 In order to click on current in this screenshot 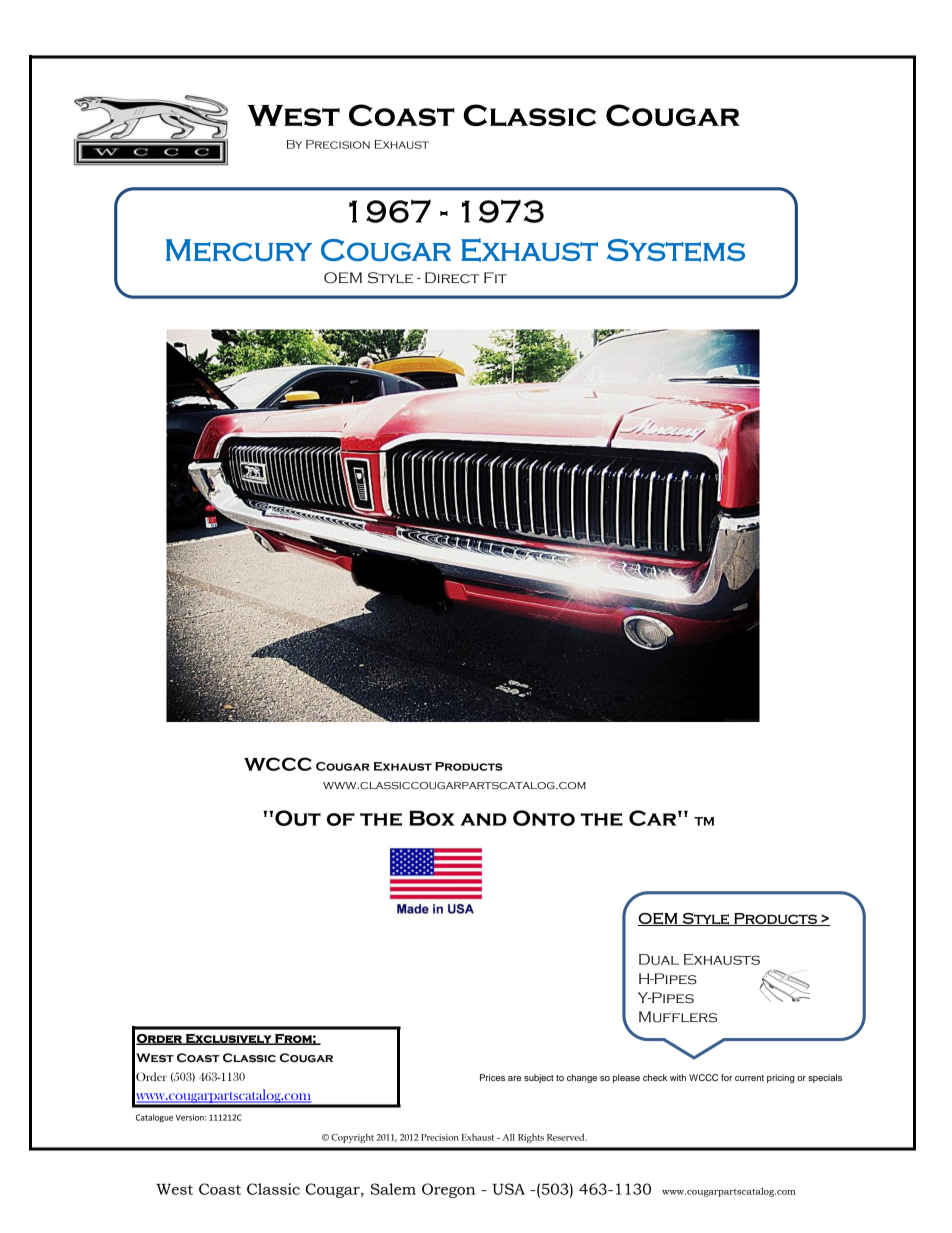, I will do `click(749, 1078)`.
